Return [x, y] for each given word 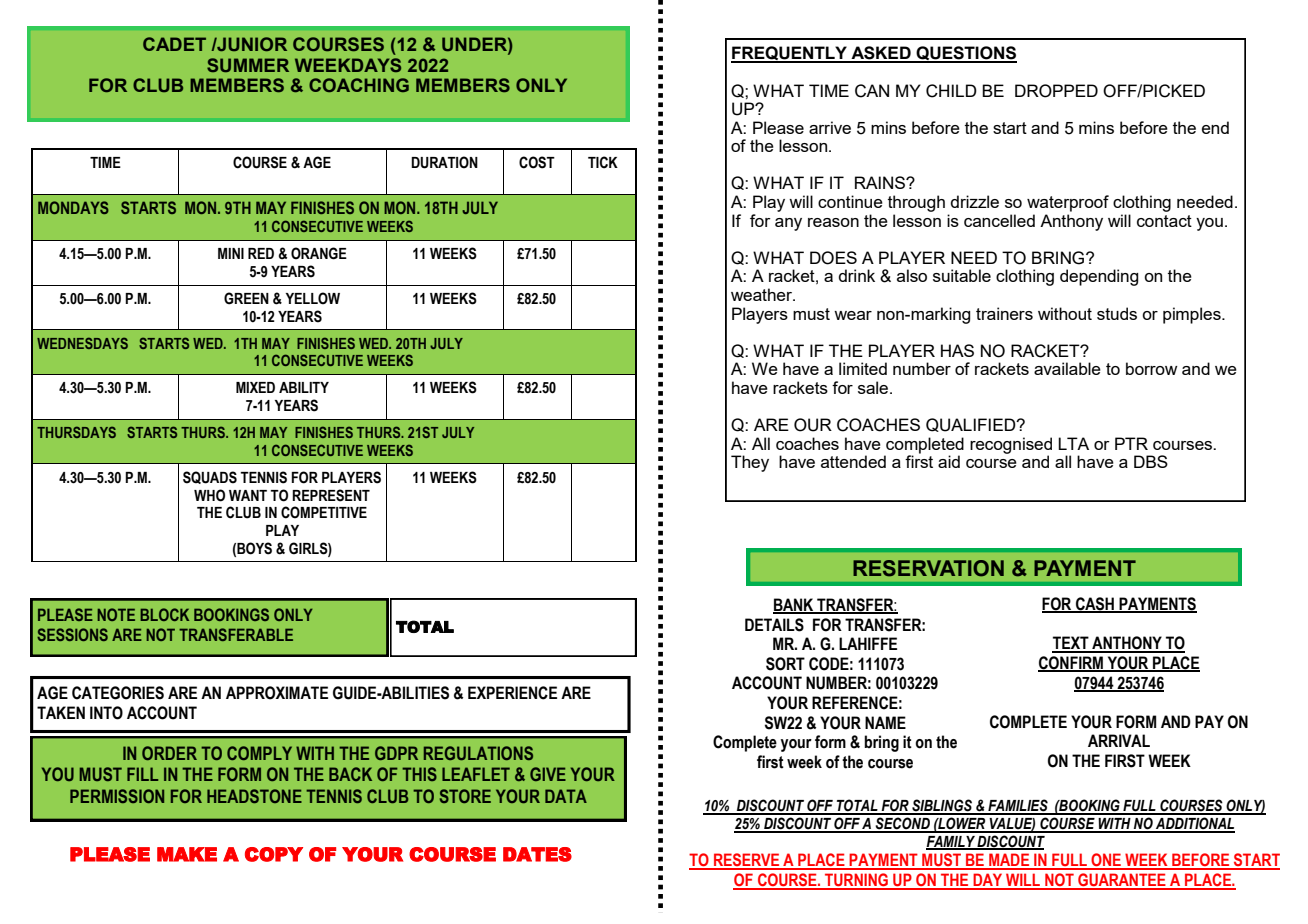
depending [1099, 277]
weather [763, 294]
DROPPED [1056, 91]
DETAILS [774, 625]
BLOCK [164, 614]
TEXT [1071, 644]
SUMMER [248, 65]
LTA [1073, 443]
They [750, 463]
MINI [231, 253]
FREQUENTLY [790, 54]
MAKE [187, 854]
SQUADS [210, 477]
